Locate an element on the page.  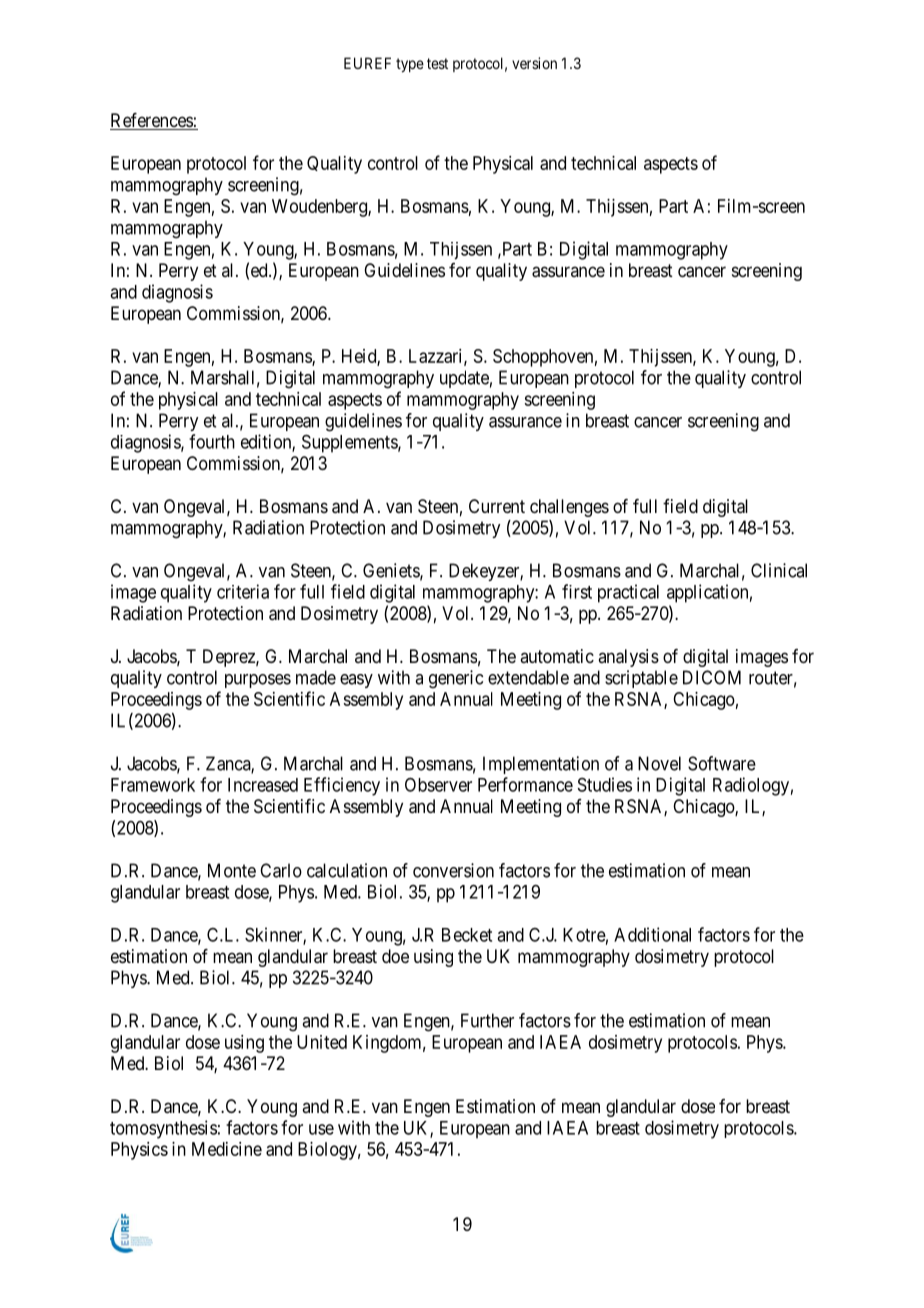
fourth is located at coordinates (212, 441).
